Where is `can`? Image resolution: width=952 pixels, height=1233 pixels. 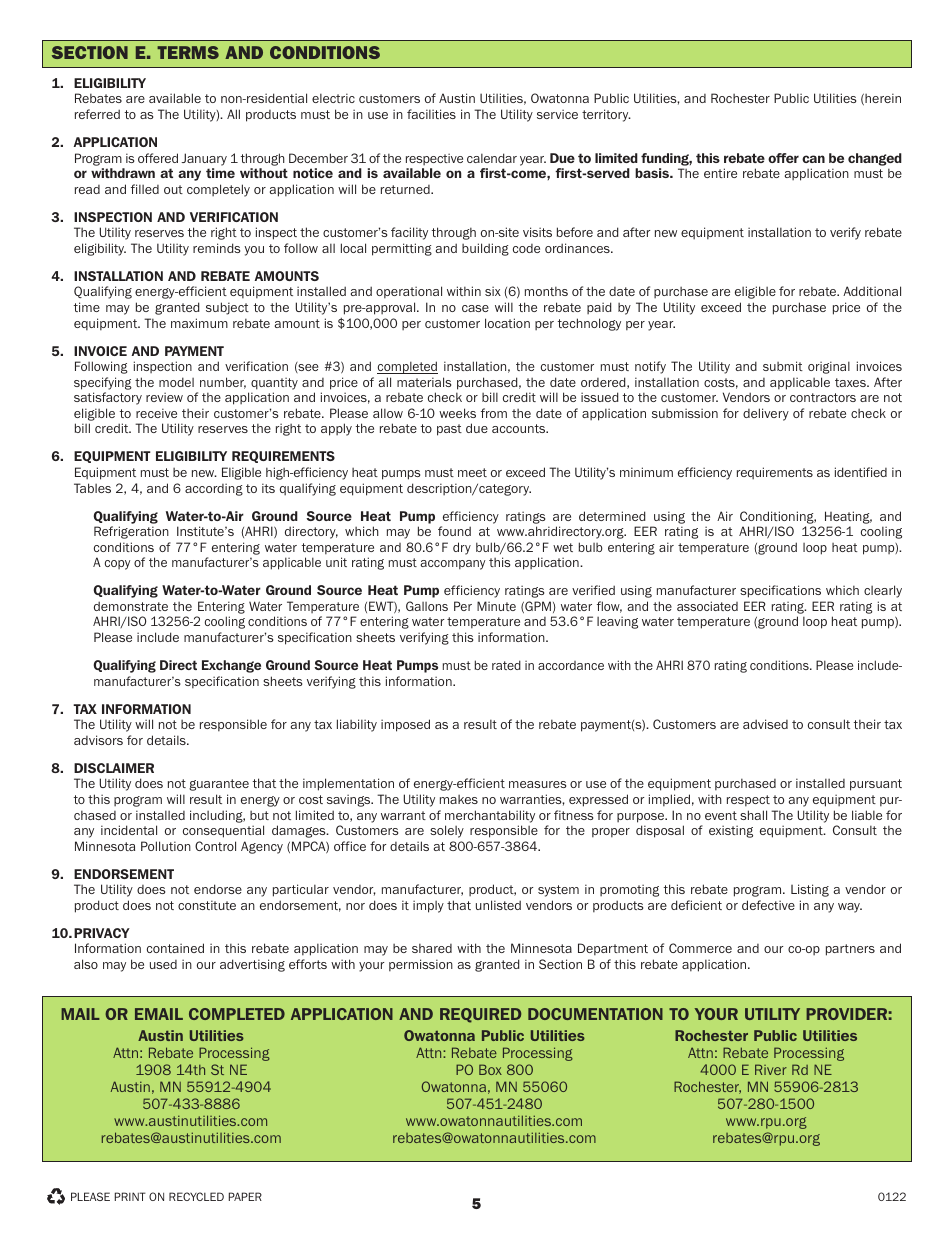 can is located at coordinates (813, 159).
